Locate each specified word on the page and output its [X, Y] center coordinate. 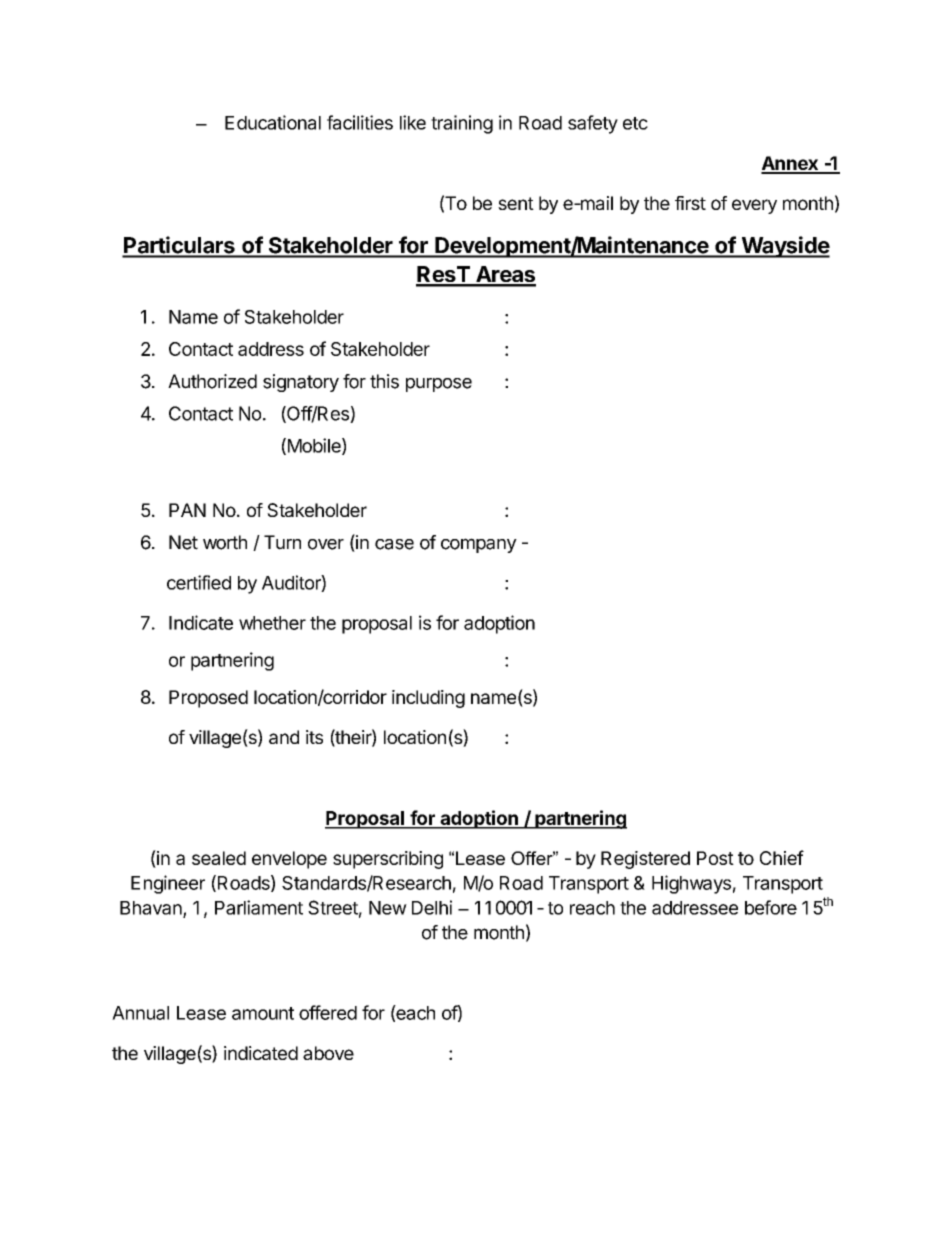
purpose [439, 385]
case [394, 544]
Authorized [212, 381]
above [328, 1053]
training [462, 124]
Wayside [784, 247]
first [690, 203]
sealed [219, 858]
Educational [273, 122]
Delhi [432, 907]
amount [263, 1013]
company [479, 545]
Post [715, 858]
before [771, 907]
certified [199, 582]
